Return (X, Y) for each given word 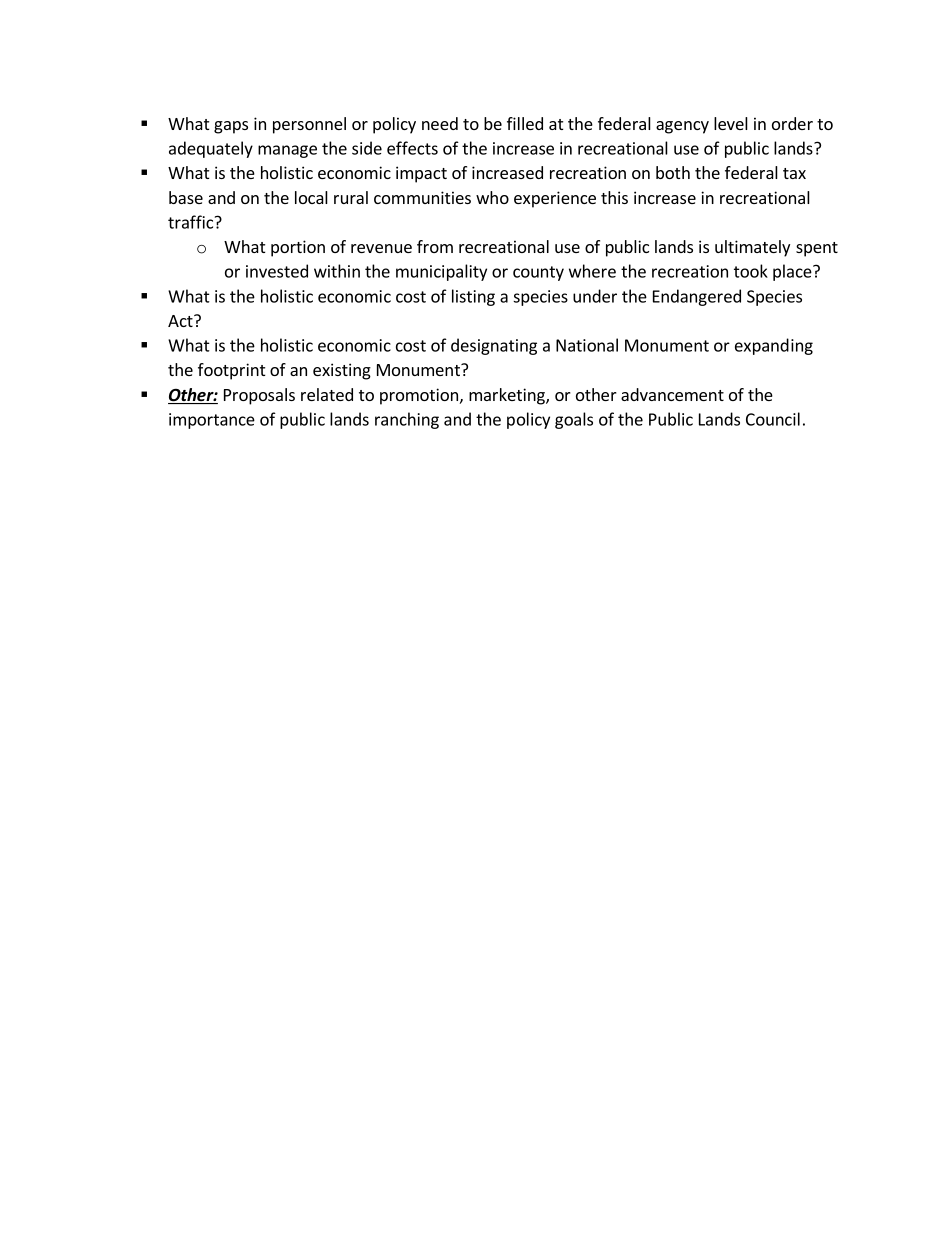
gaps (231, 127)
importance (212, 421)
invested (277, 271)
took (751, 271)
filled (525, 123)
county (538, 273)
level (731, 123)
